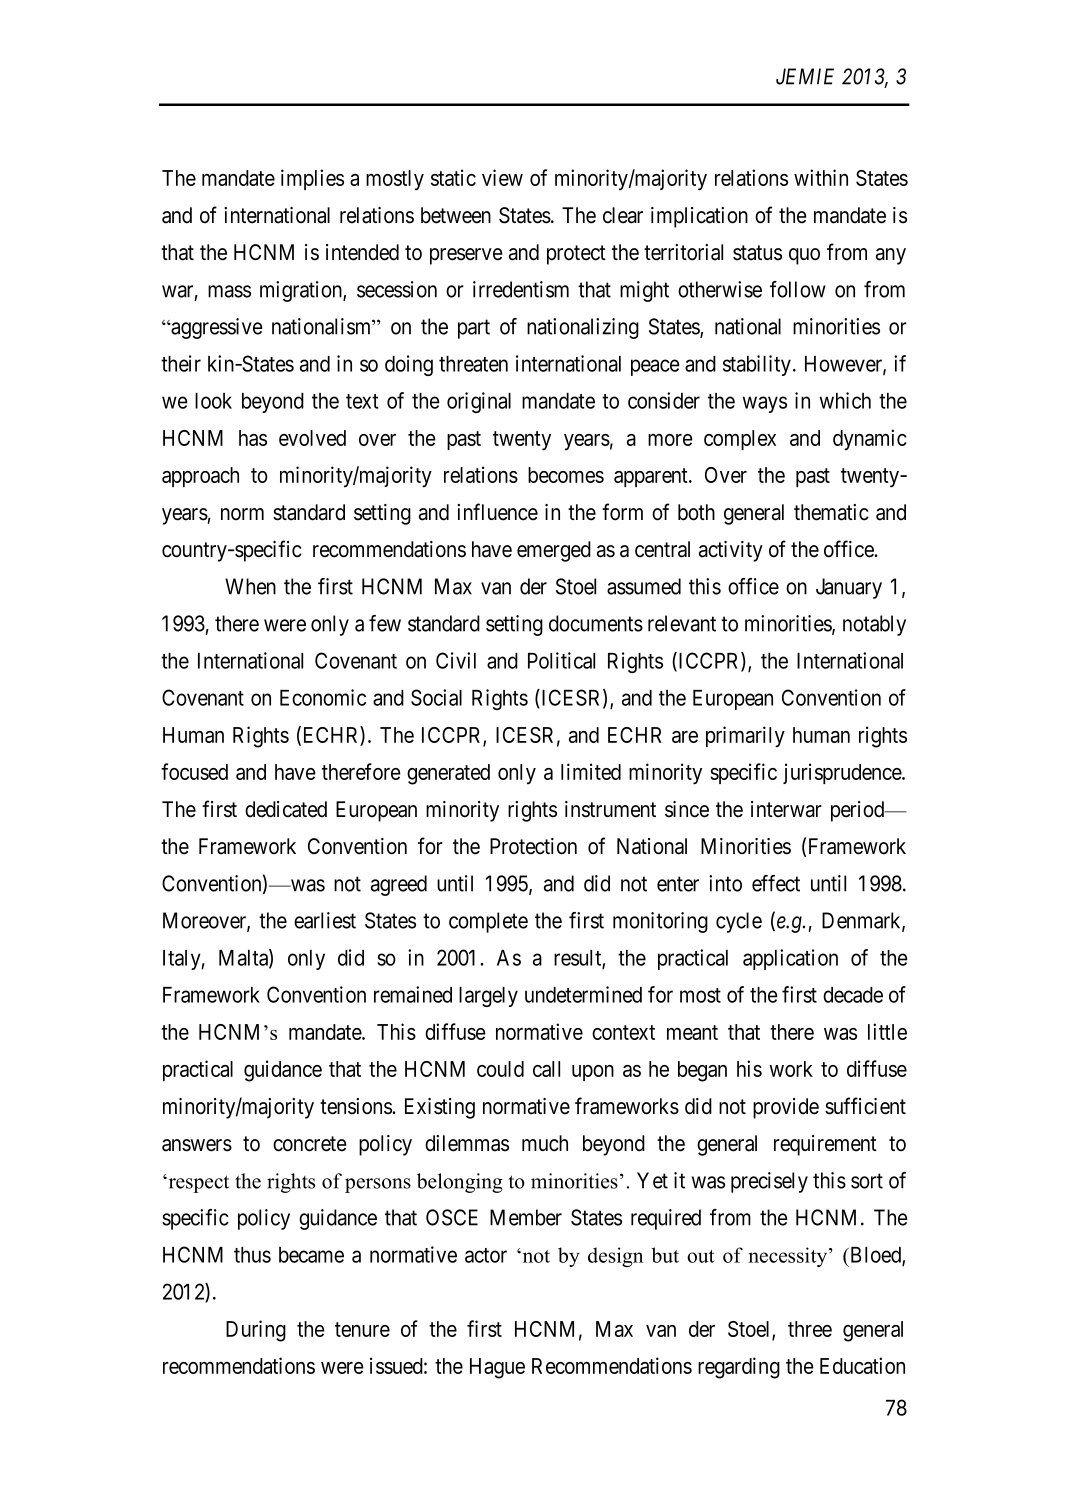 The image size is (1068, 1510). I want to click on has, so click(253, 438).
